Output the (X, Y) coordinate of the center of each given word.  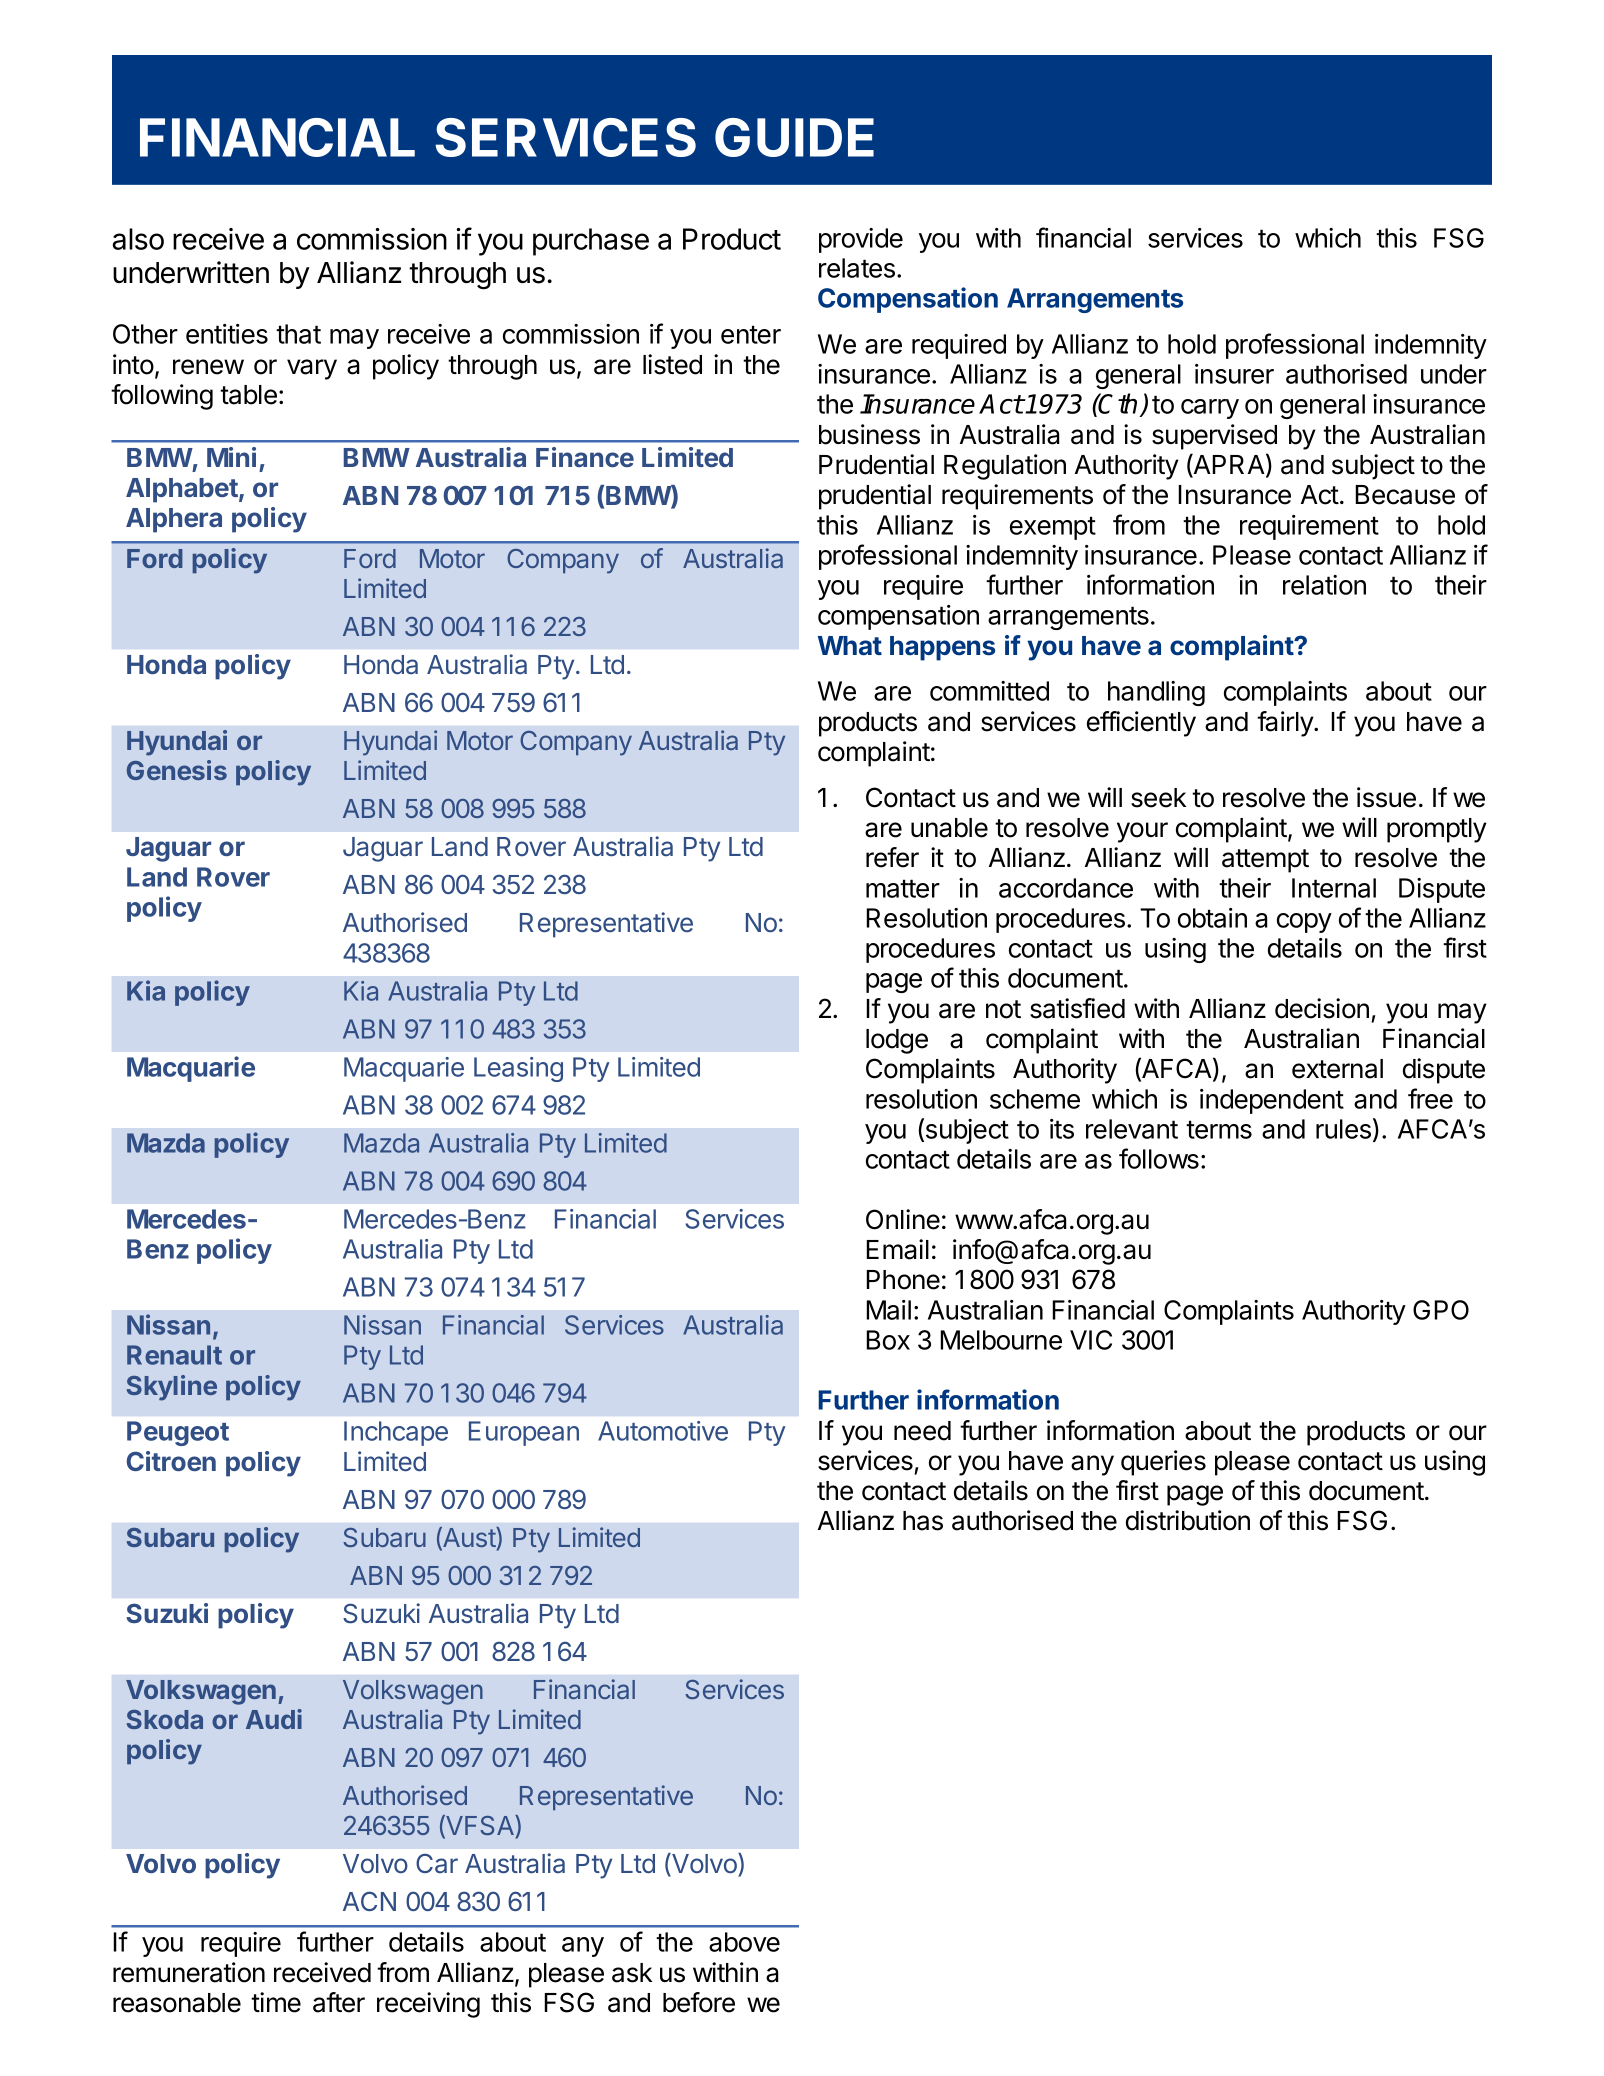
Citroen (171, 1461)
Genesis (177, 770)
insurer (1234, 374)
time (276, 2002)
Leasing (518, 1069)
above (744, 1942)
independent (1272, 1101)
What (850, 646)
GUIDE (794, 137)
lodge (897, 1041)
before (699, 2002)
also (138, 239)
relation (1324, 585)
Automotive (663, 1431)
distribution (1188, 1520)
